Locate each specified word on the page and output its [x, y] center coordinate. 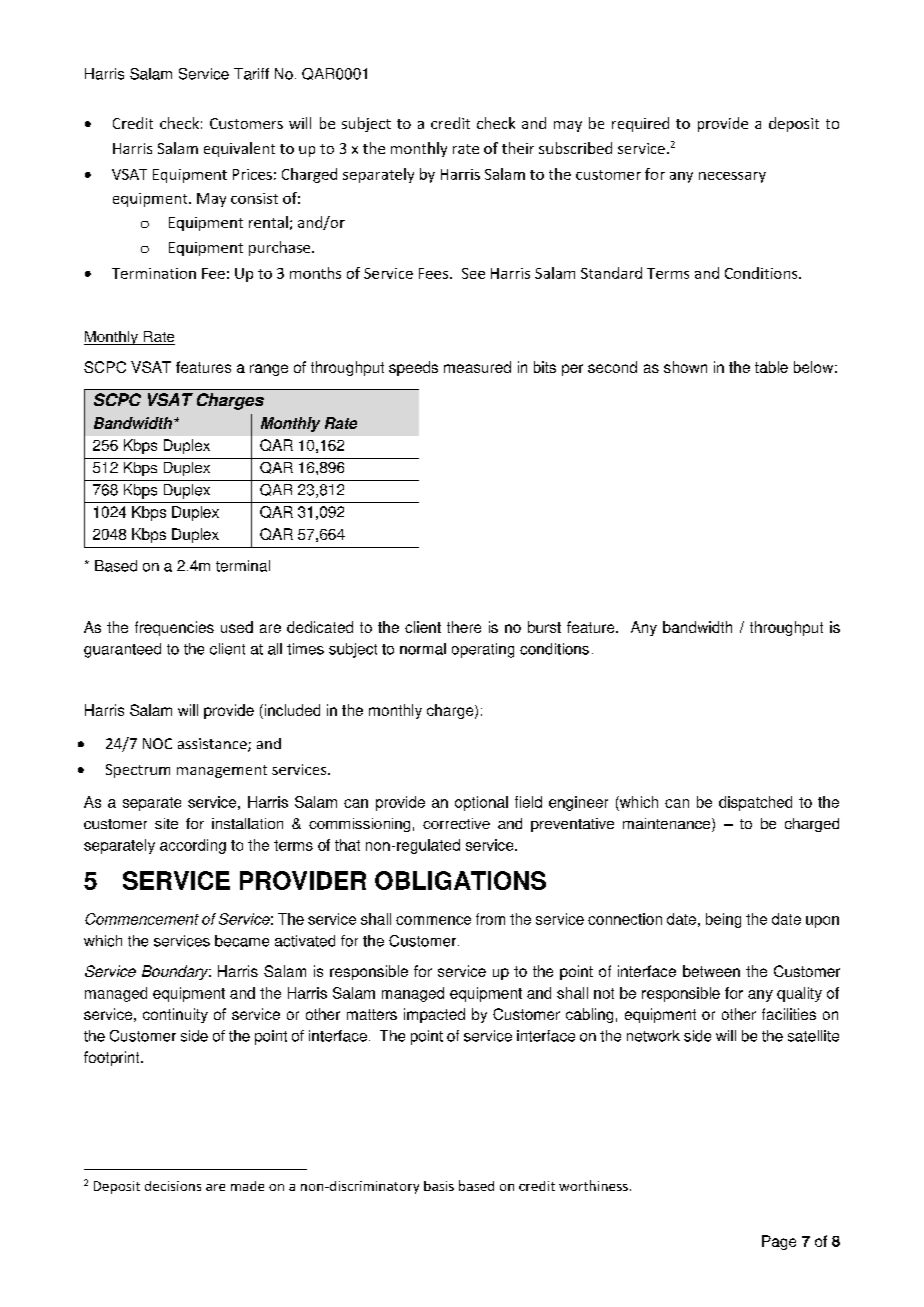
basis [439, 1186]
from [490, 919]
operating [483, 650]
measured [477, 367]
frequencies [174, 628]
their [518, 148]
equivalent [239, 149]
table [771, 367]
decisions [173, 1186]
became [242, 941]
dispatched [755, 803]
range [269, 370]
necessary [732, 177]
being [723, 920]
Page [779, 1242]
